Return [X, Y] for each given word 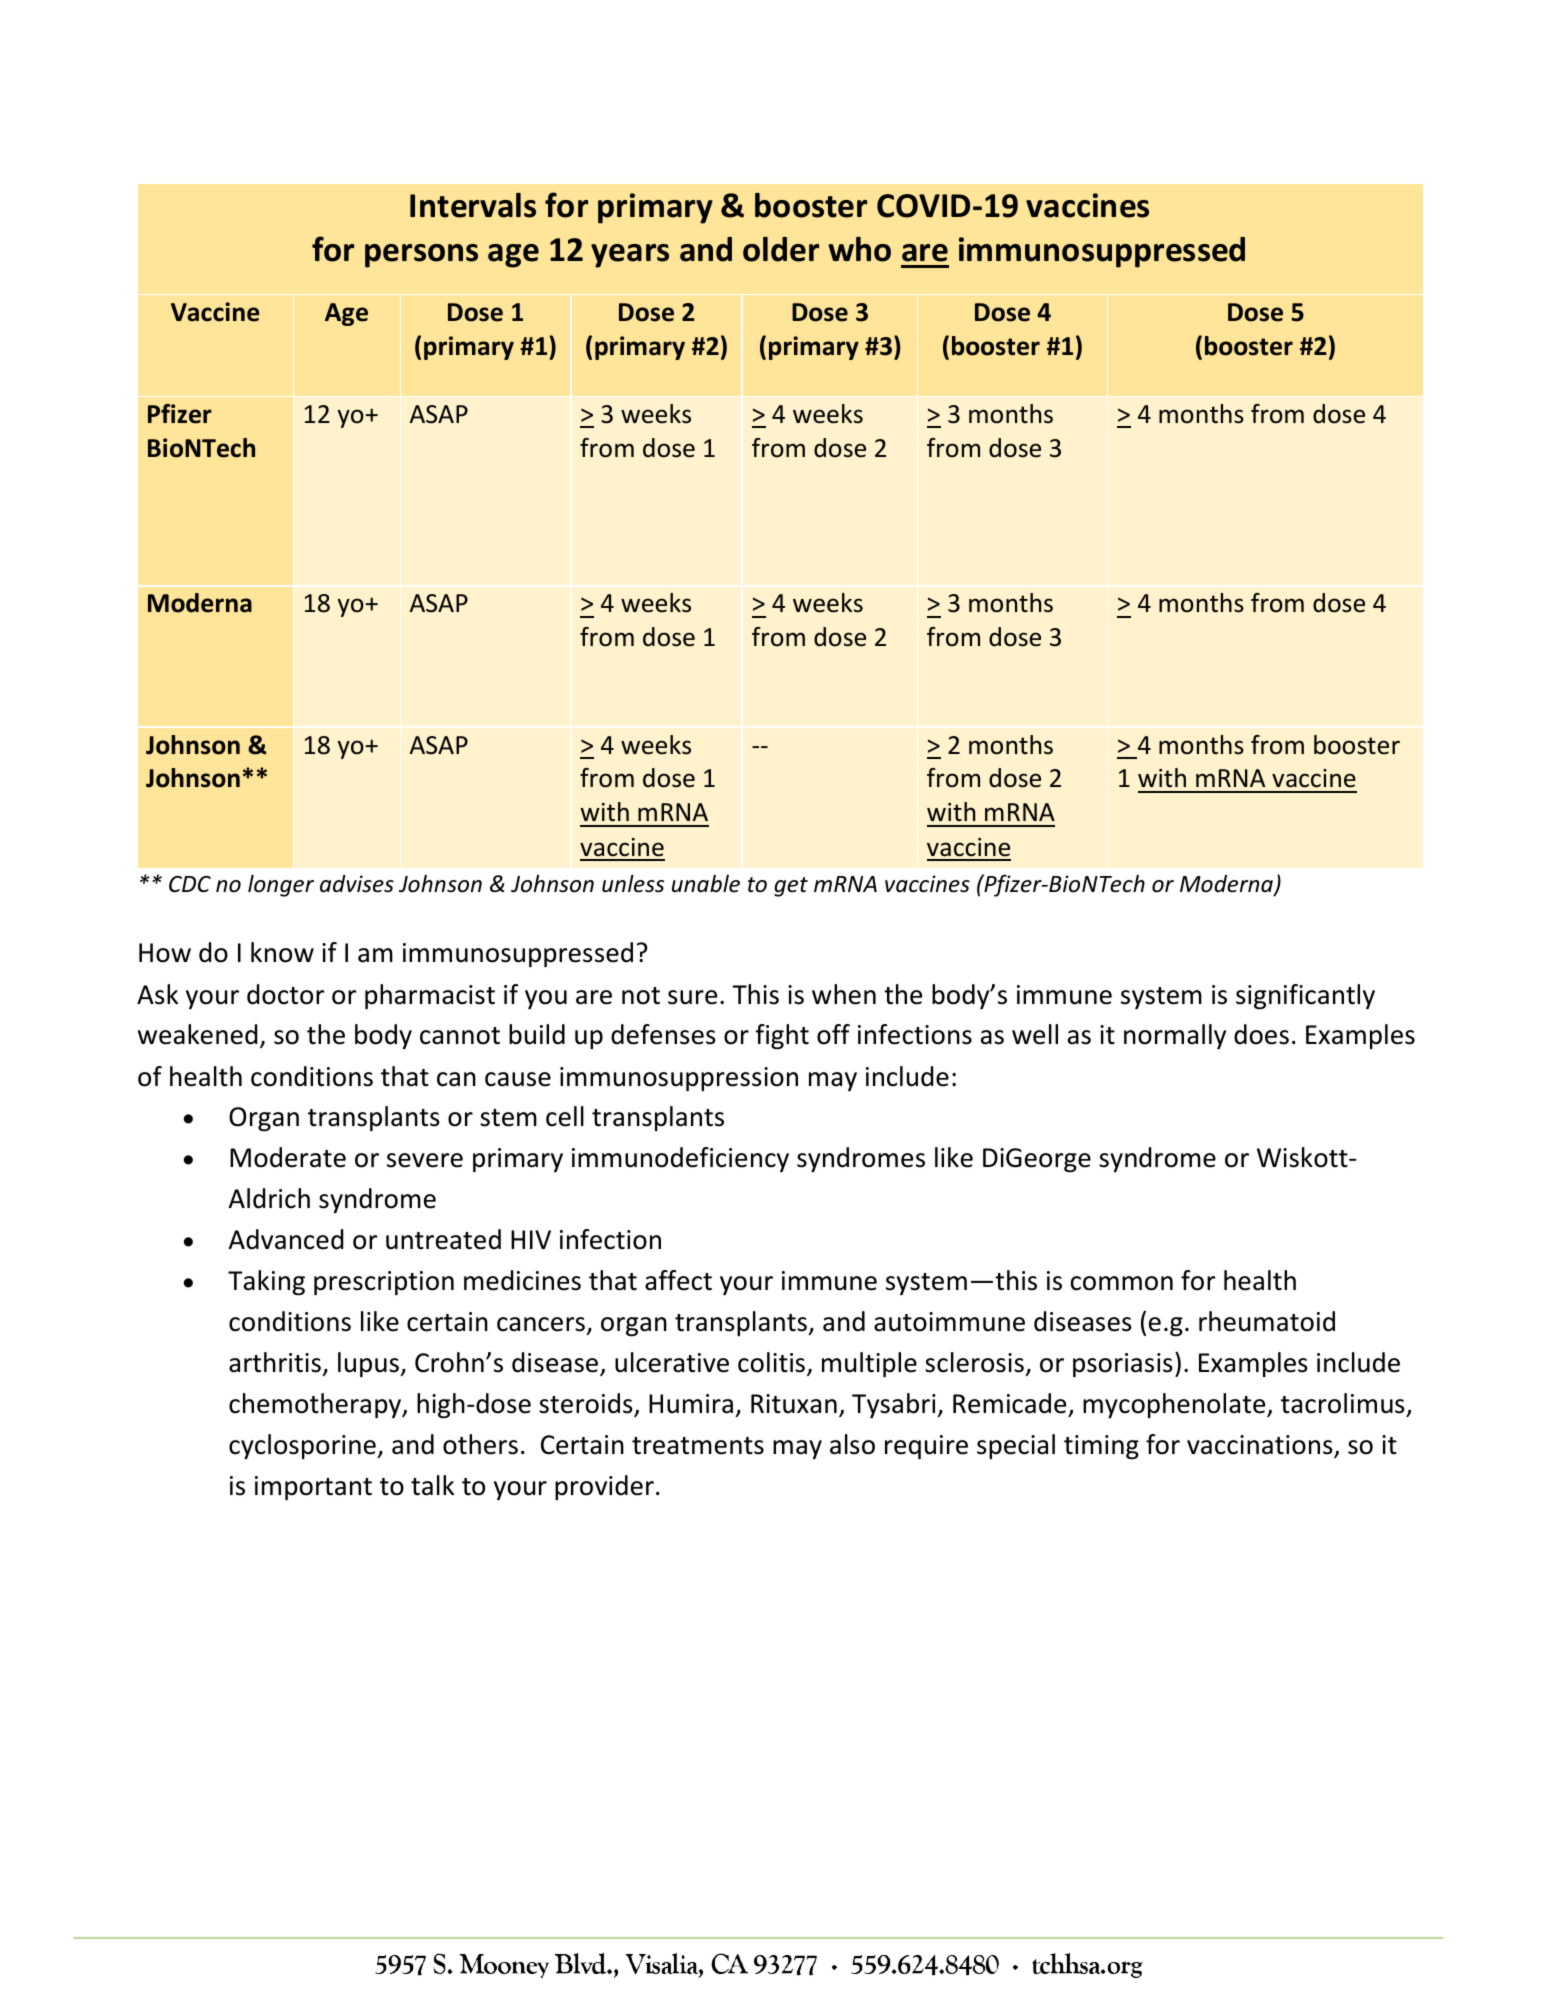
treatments [698, 1446]
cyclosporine [303, 1446]
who [859, 249]
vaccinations [1261, 1446]
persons [421, 256]
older [781, 249]
